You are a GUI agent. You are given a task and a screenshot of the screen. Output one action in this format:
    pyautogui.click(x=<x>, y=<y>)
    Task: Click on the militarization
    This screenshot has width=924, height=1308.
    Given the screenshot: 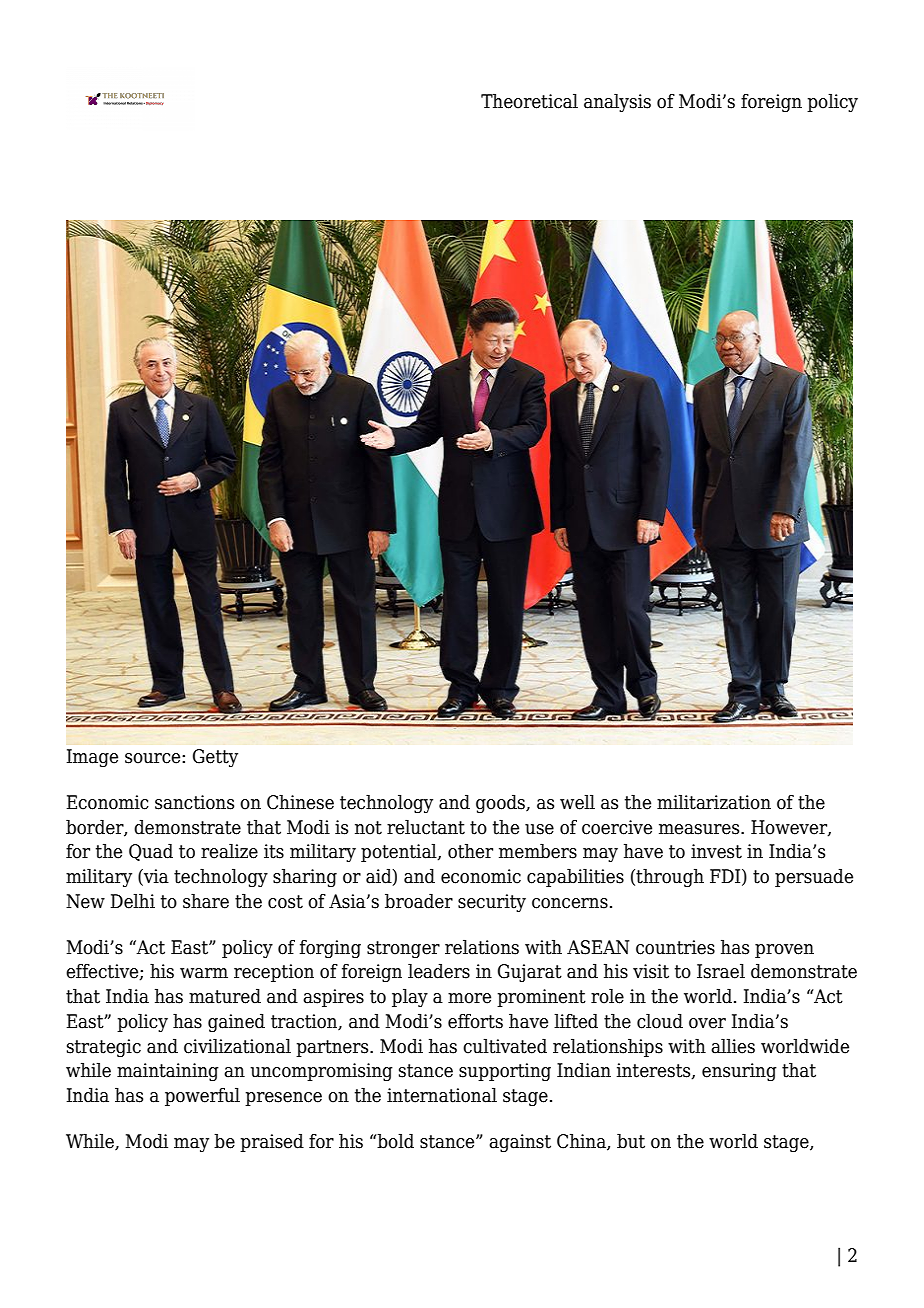 What is the action you would take?
    pyautogui.click(x=714, y=802)
